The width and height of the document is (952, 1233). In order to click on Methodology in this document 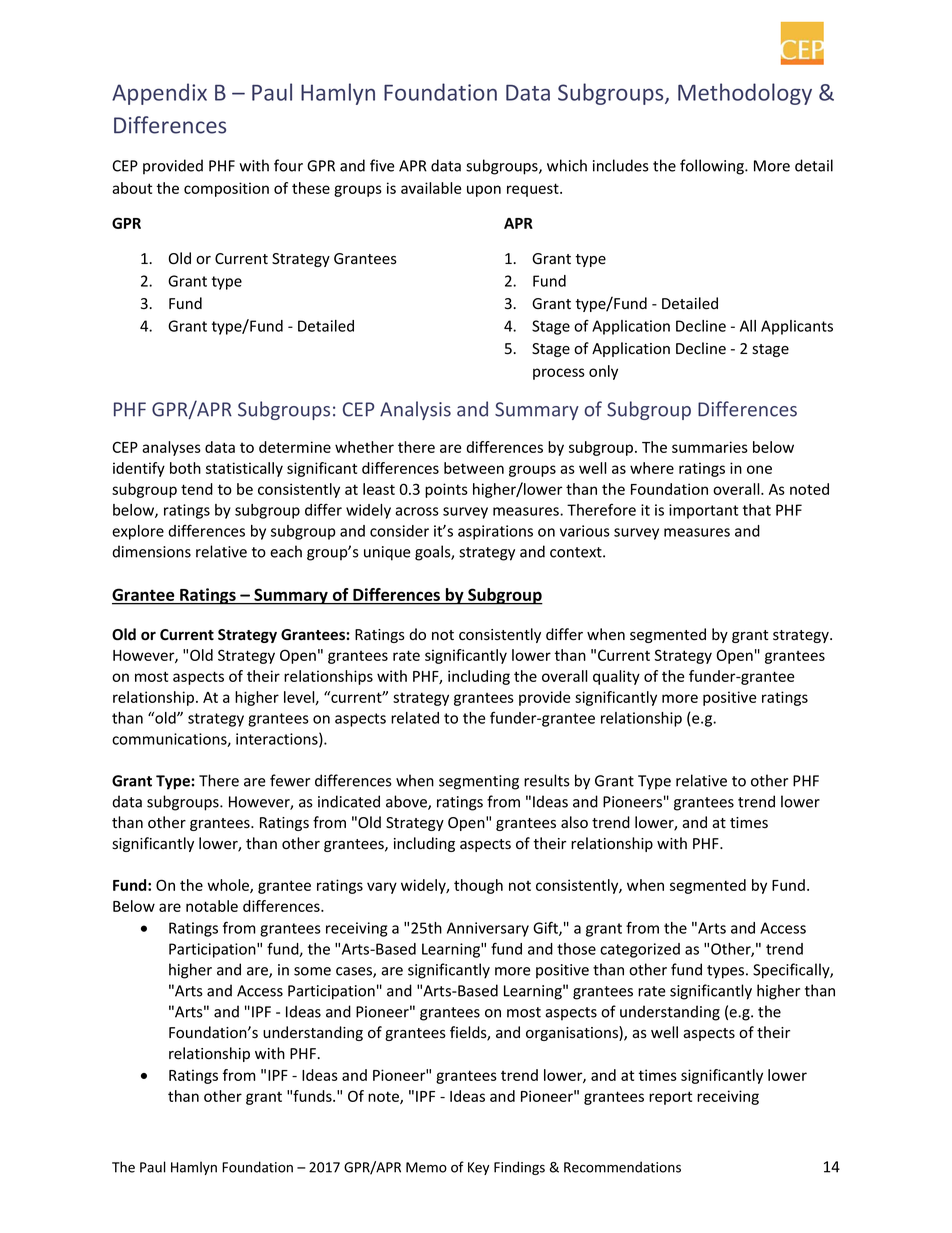, I will do `click(745, 94)`.
